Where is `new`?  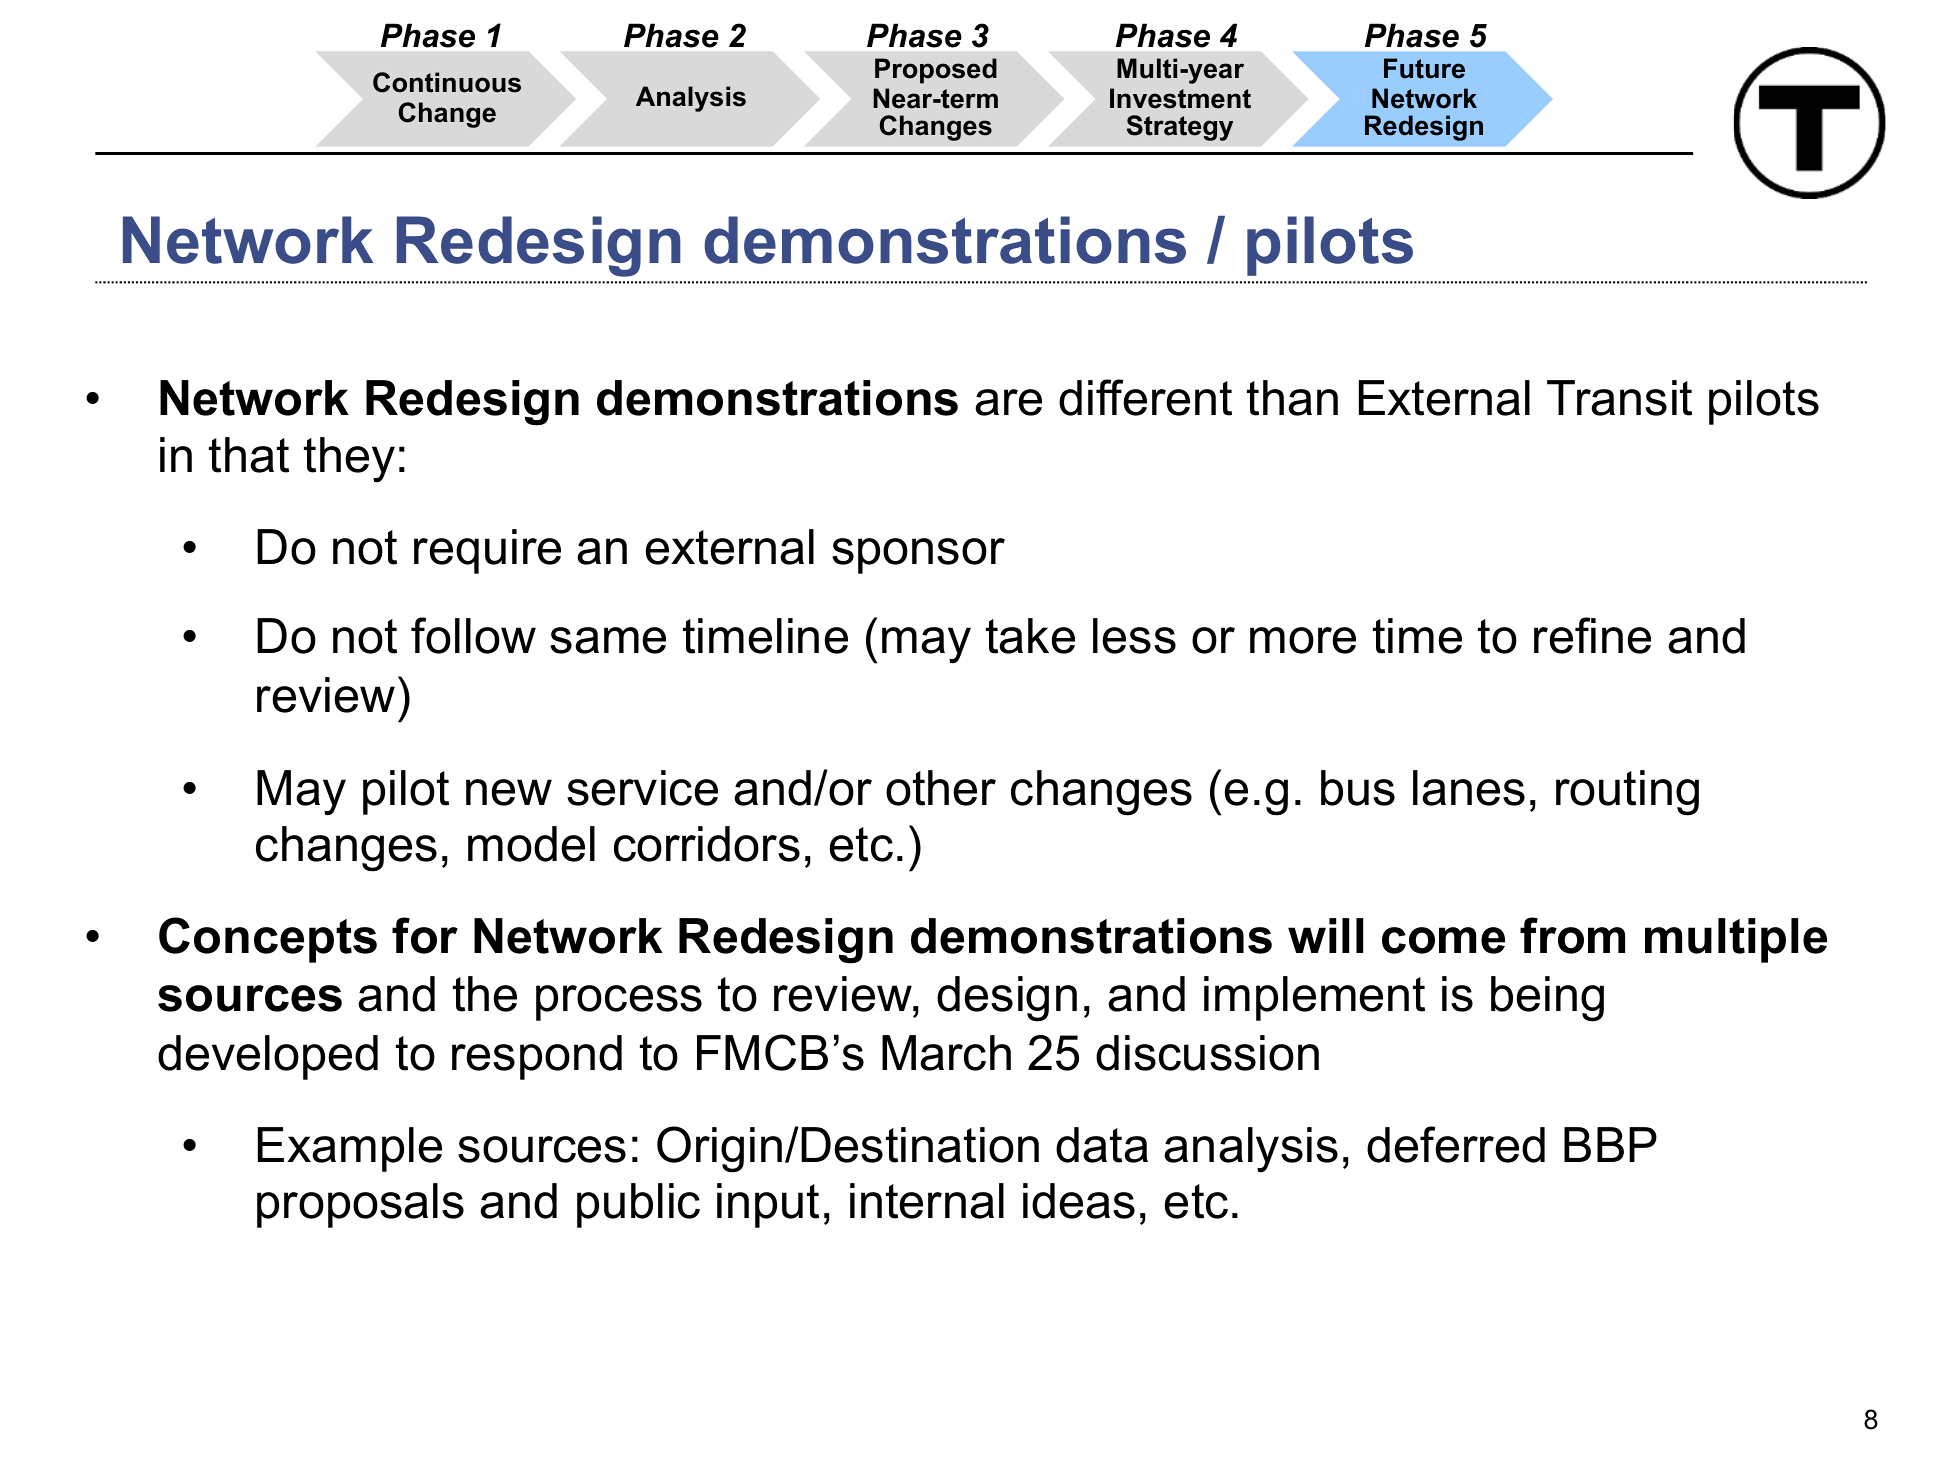 new is located at coordinates (509, 792).
